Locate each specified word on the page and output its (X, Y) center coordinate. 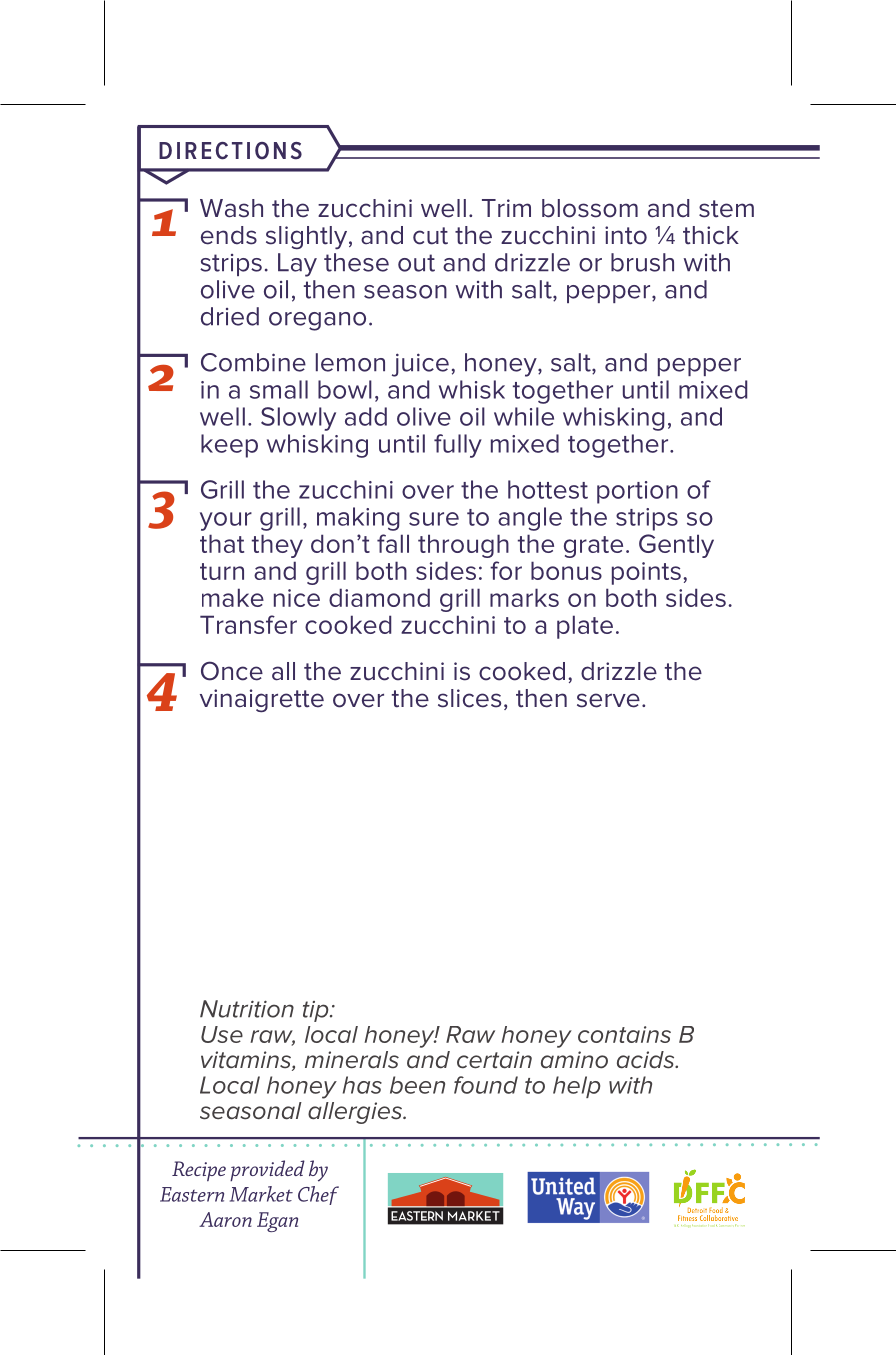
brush (642, 262)
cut (430, 236)
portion (637, 492)
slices (469, 698)
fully (458, 446)
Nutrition (247, 1009)
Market (261, 1194)
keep (229, 446)
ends (229, 235)
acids (647, 1060)
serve (608, 700)
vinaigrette (262, 701)
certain (494, 1060)
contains (624, 1034)
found (486, 1085)
